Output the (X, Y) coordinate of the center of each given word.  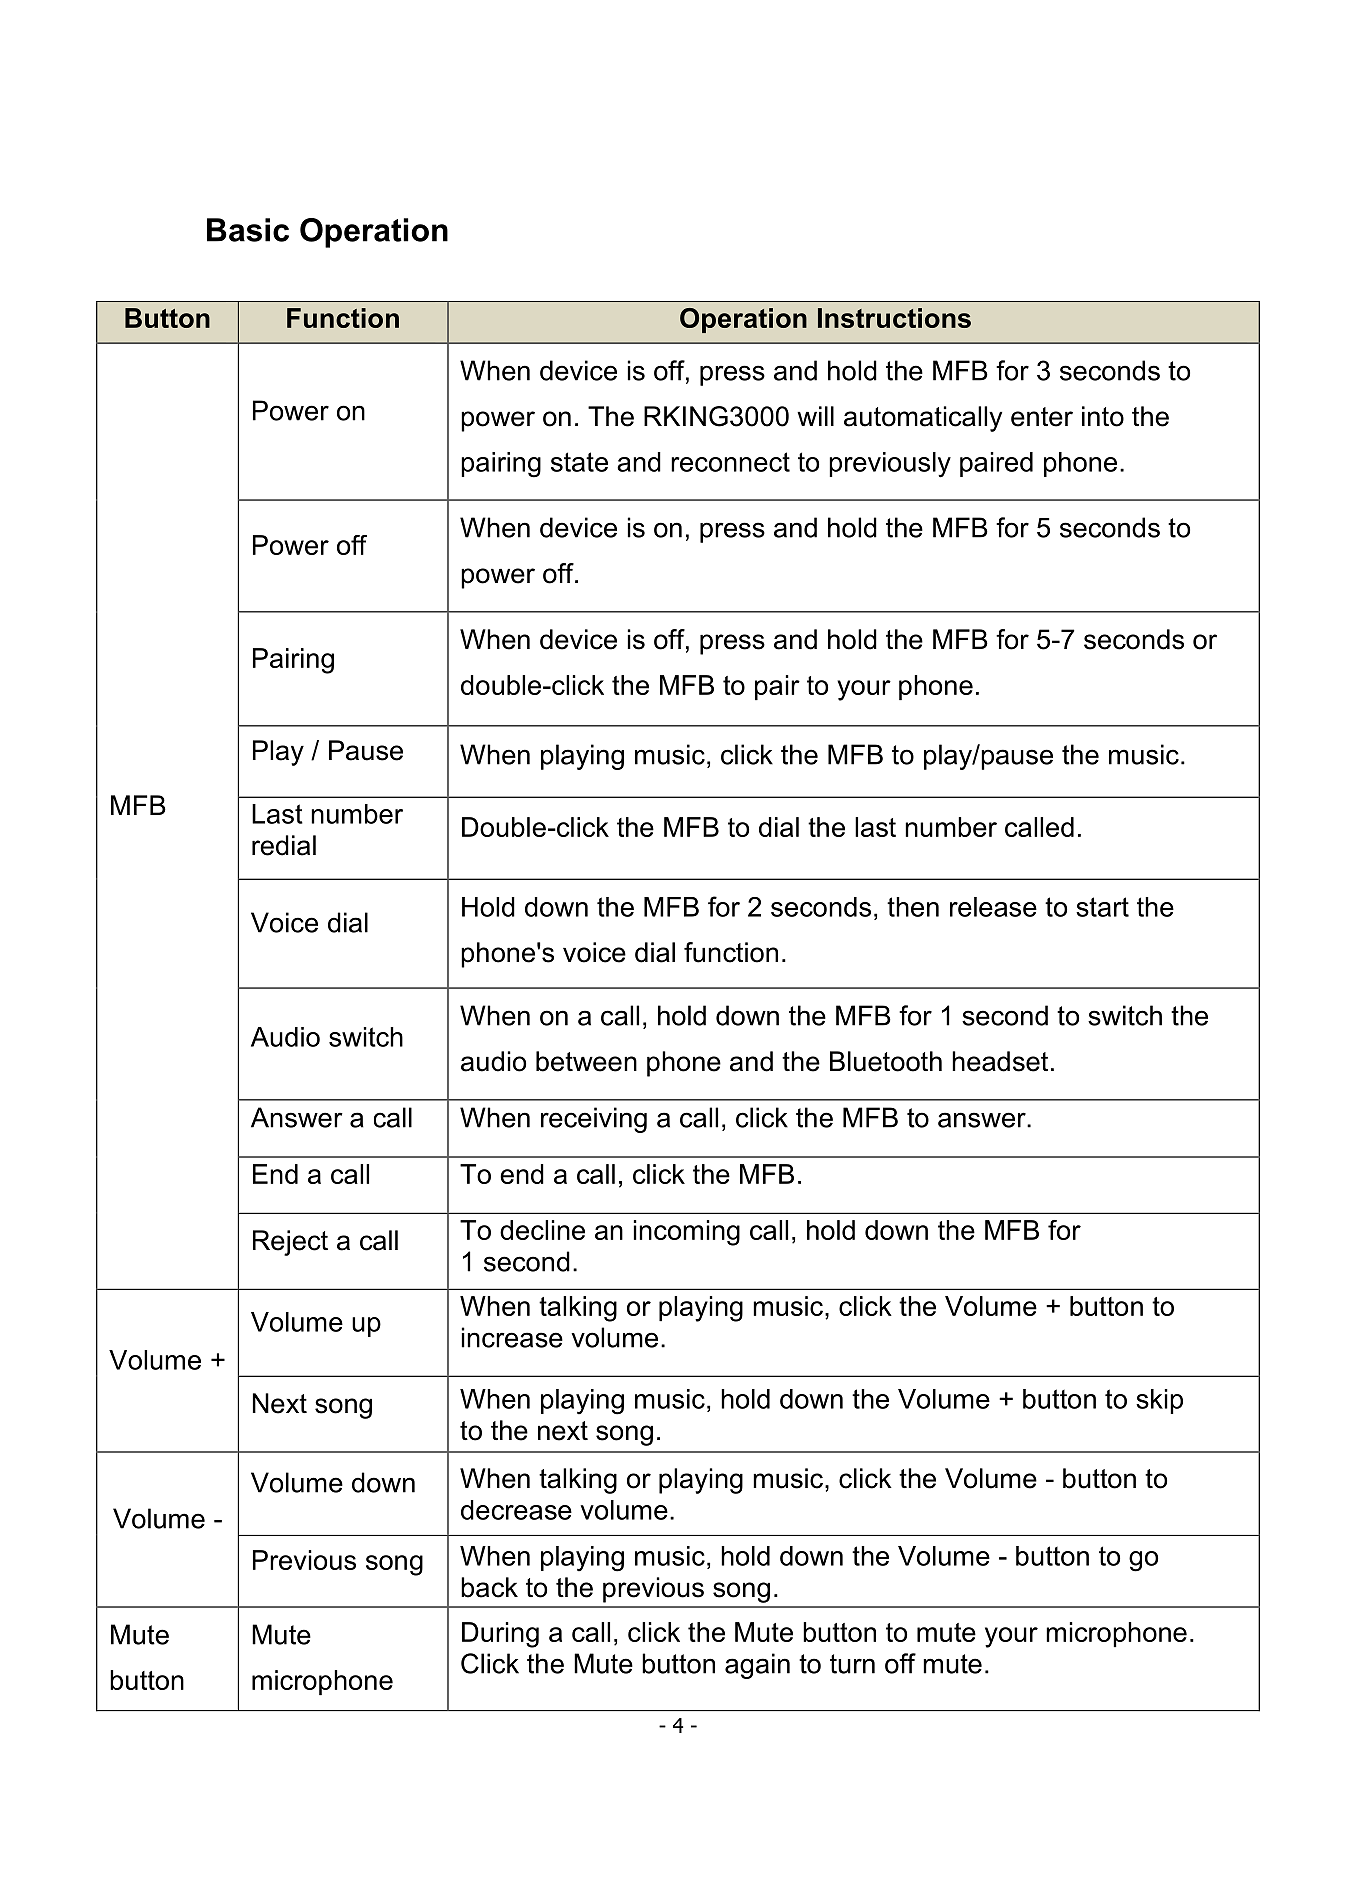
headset (1000, 1061)
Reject (290, 1243)
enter (1042, 417)
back (489, 1587)
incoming (687, 1233)
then (913, 907)
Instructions (894, 318)
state (579, 462)
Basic (248, 230)
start (1102, 907)
